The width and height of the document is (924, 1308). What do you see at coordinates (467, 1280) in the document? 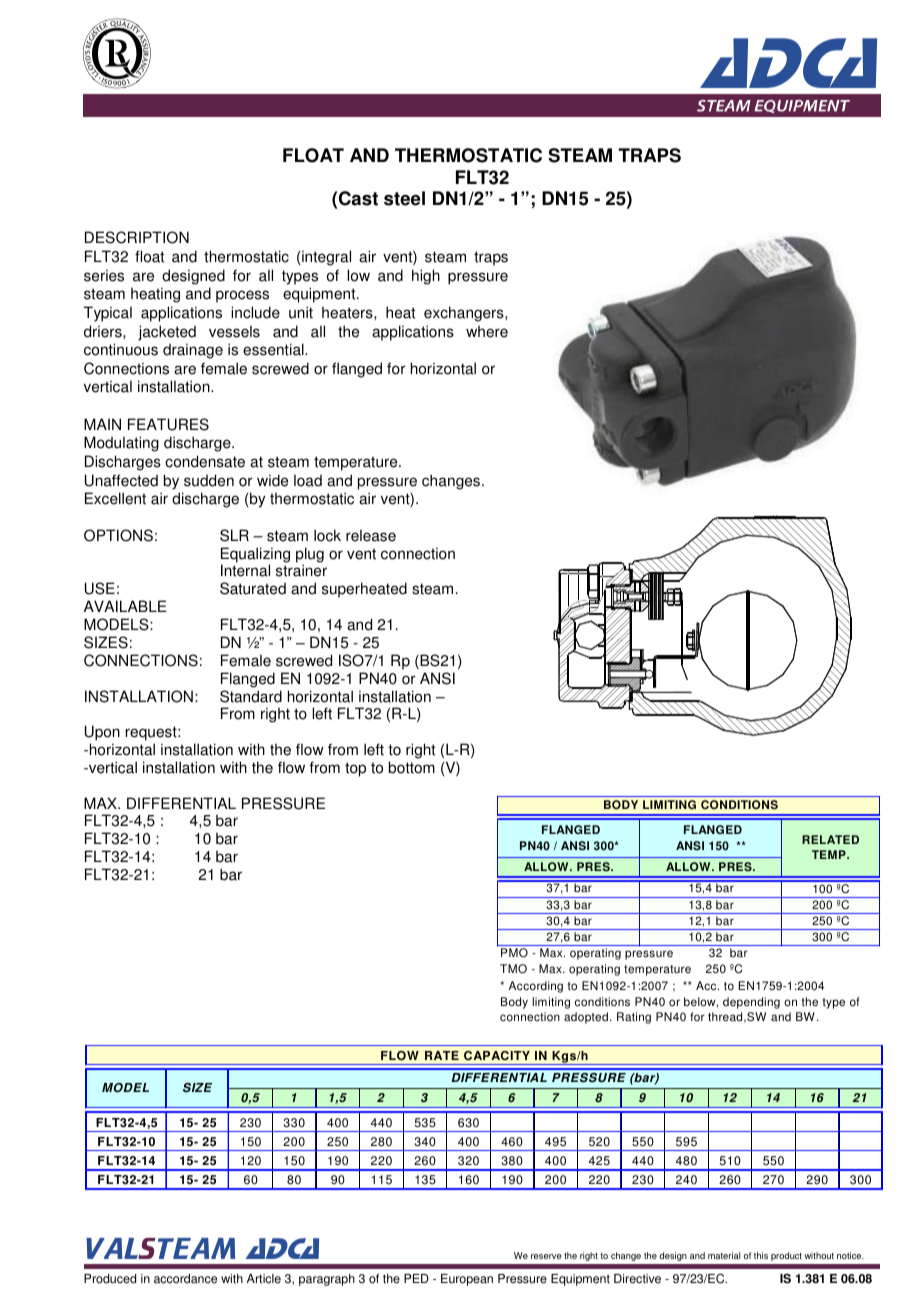
I see `European` at bounding box center [467, 1280].
